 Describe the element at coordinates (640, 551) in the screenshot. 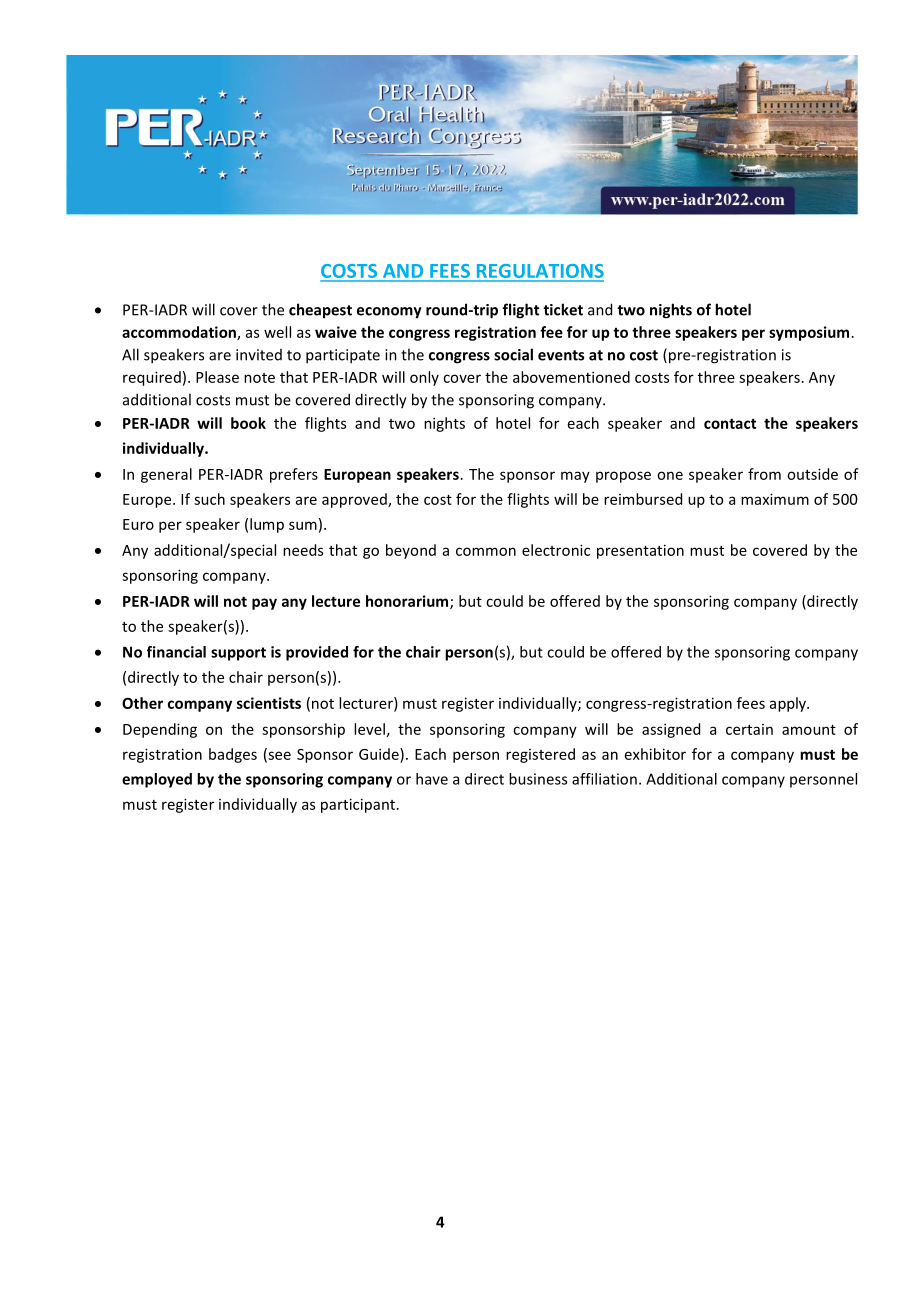

I see `presentation` at that location.
